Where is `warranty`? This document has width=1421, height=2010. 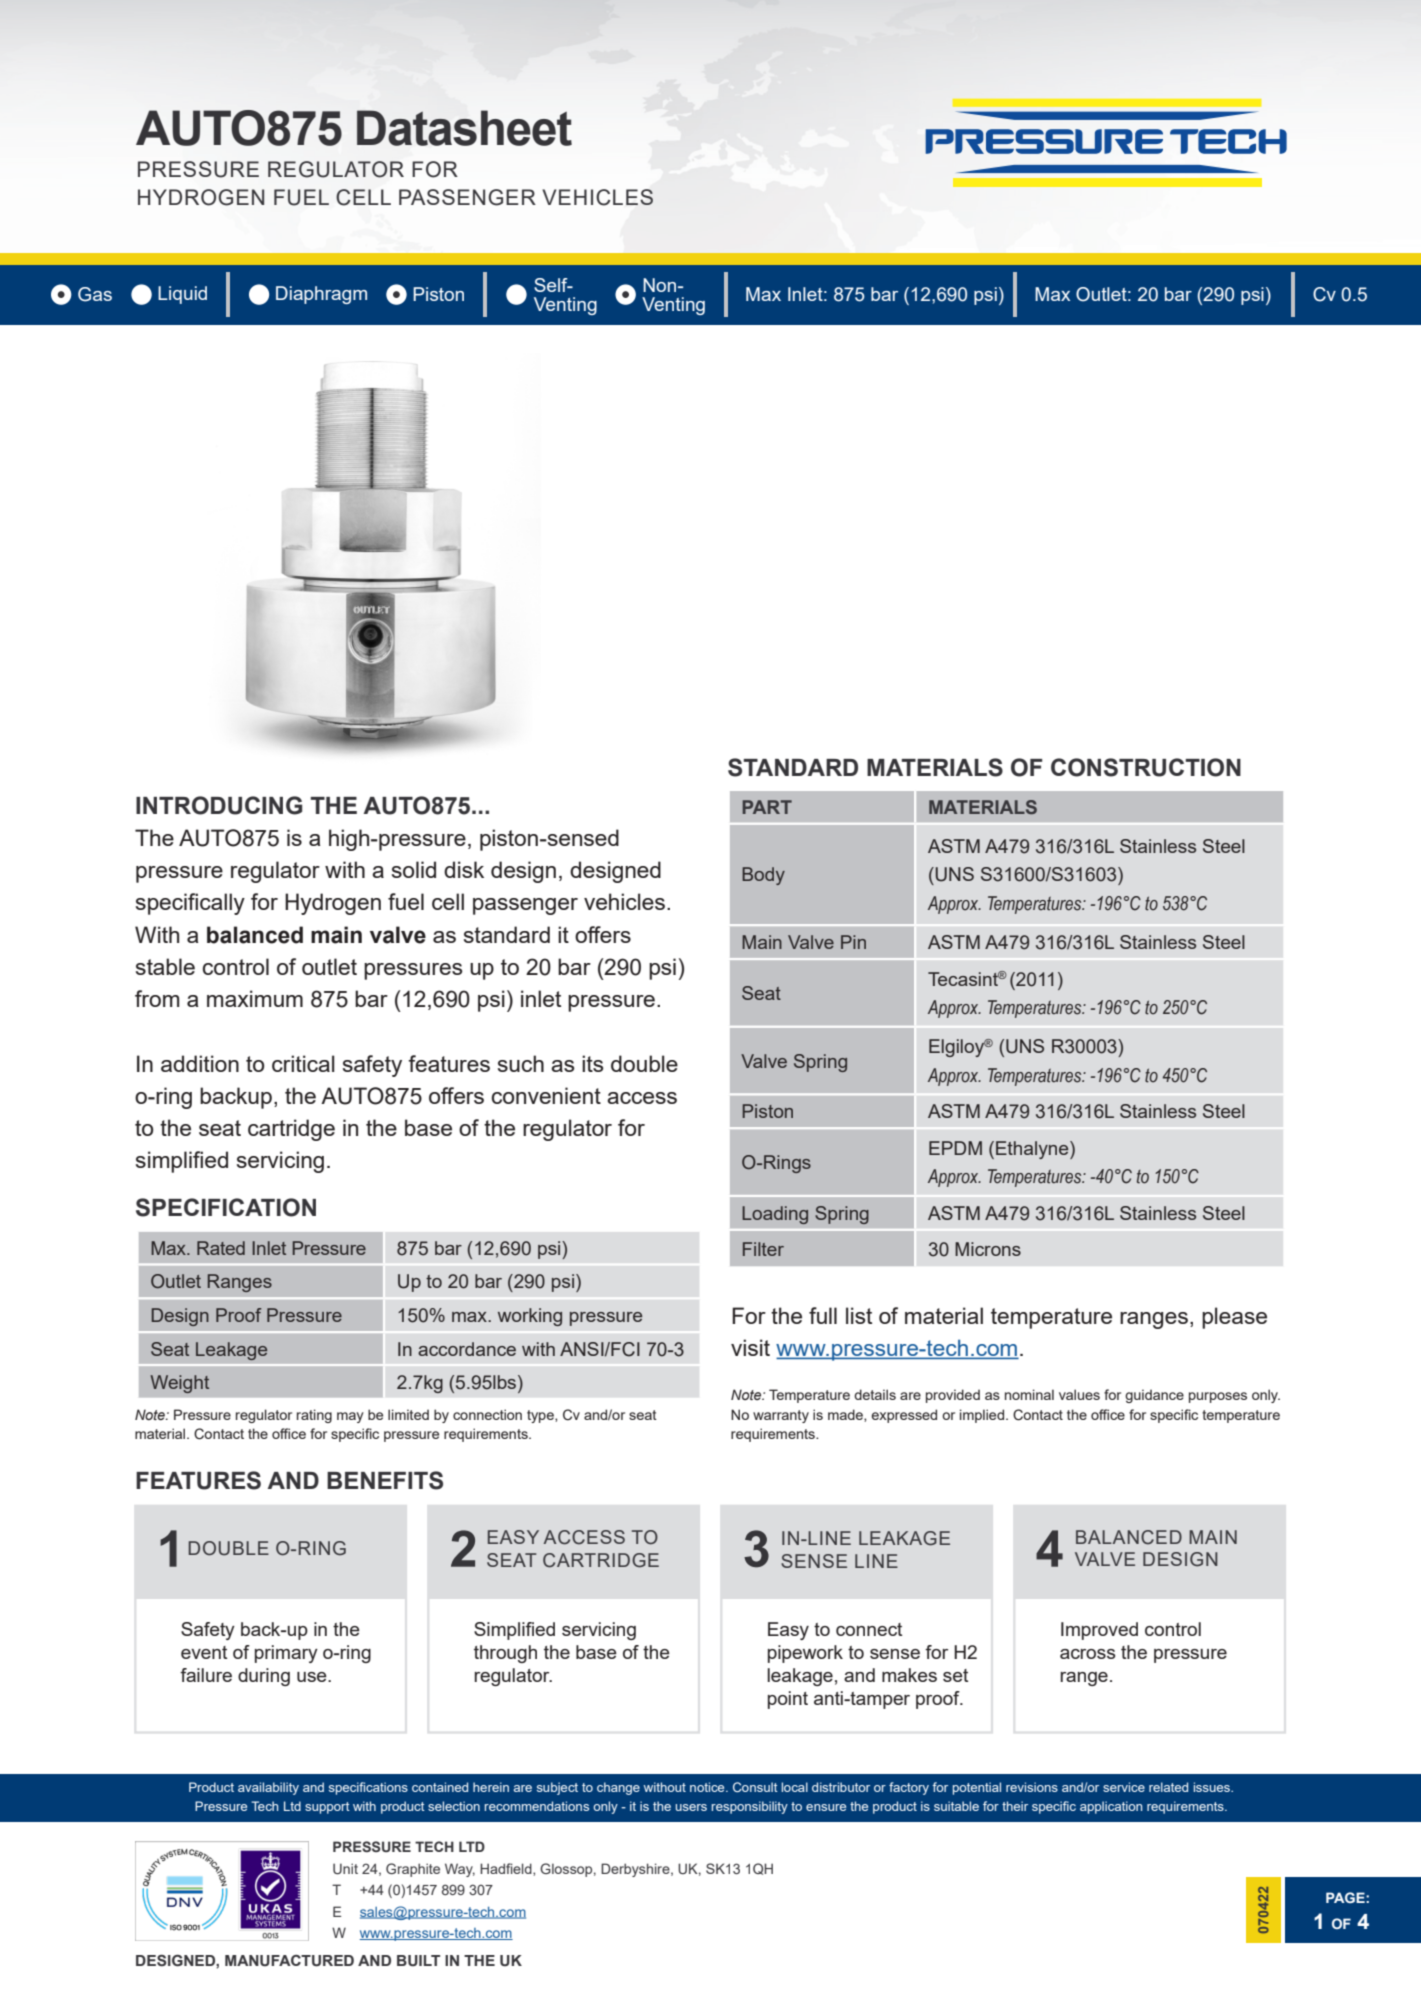
warranty is located at coordinates (781, 1416).
